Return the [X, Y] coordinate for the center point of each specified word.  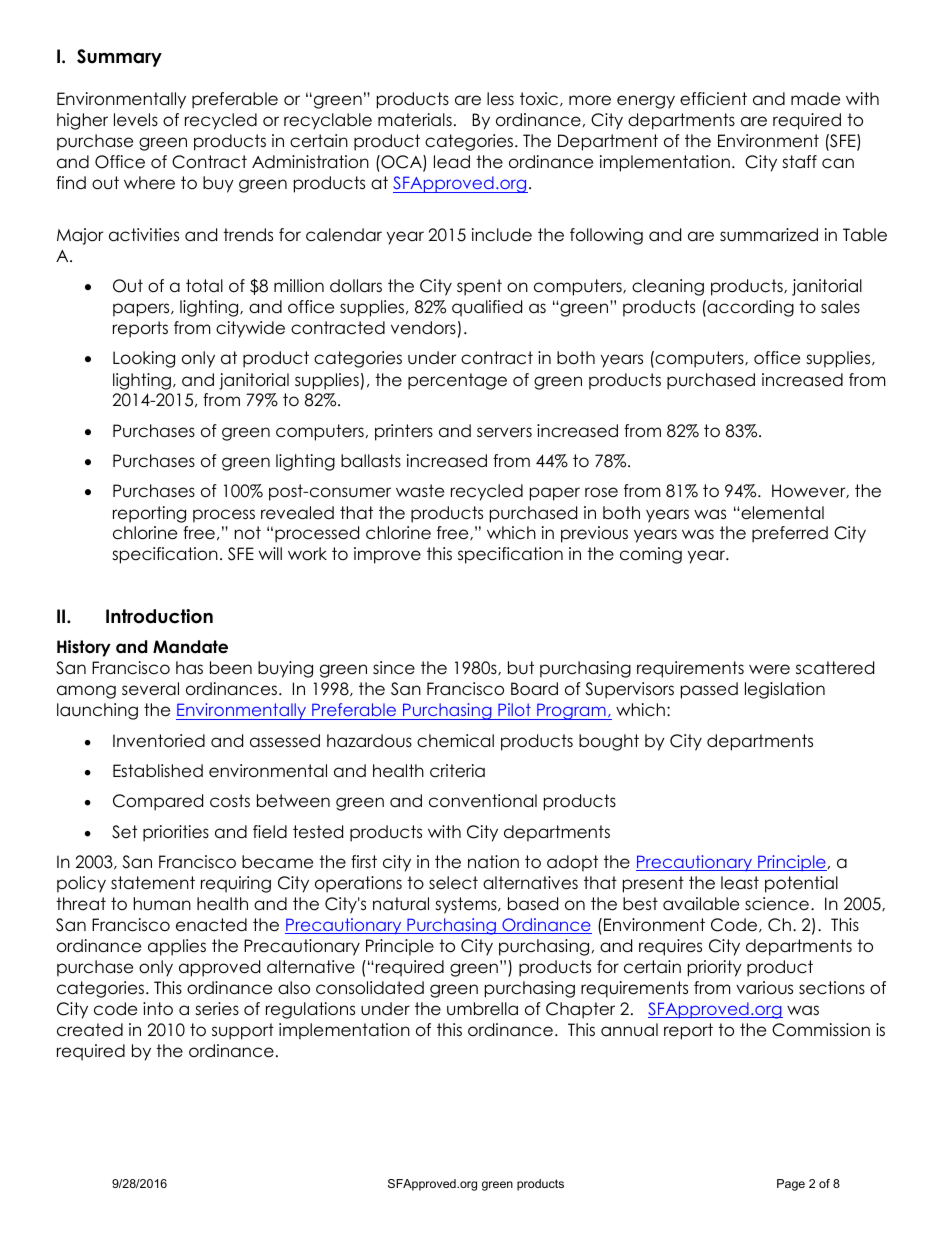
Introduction [159, 616]
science [777, 904]
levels [136, 120]
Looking [144, 359]
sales [840, 307]
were [769, 669]
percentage [457, 381]
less [500, 99]
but [521, 668]
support [243, 1031]
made [815, 99]
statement [153, 883]
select [453, 883]
